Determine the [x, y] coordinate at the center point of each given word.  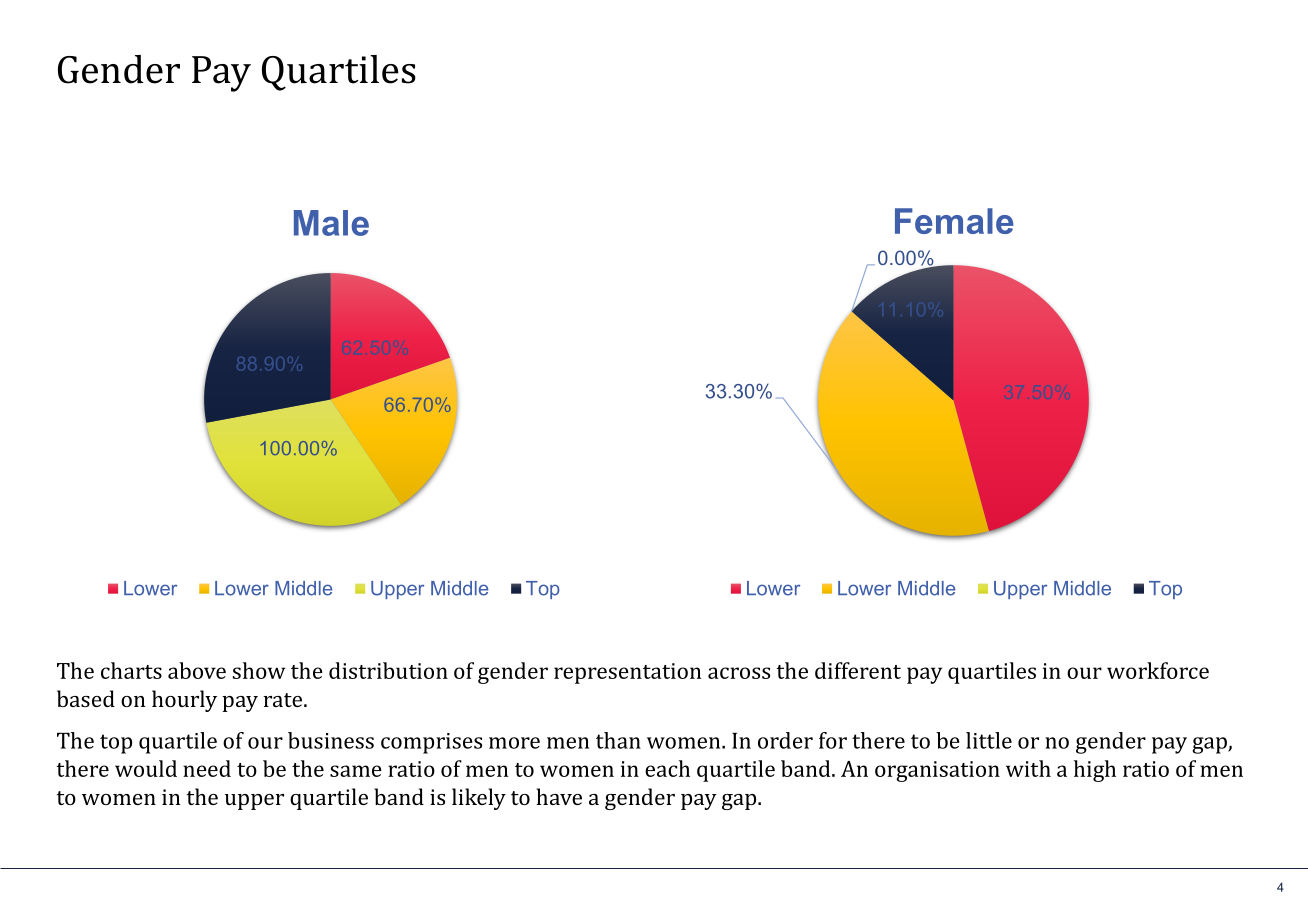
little [989, 740]
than [618, 740]
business [331, 740]
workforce [1158, 670]
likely [479, 799]
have [559, 796]
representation [628, 673]
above [197, 670]
